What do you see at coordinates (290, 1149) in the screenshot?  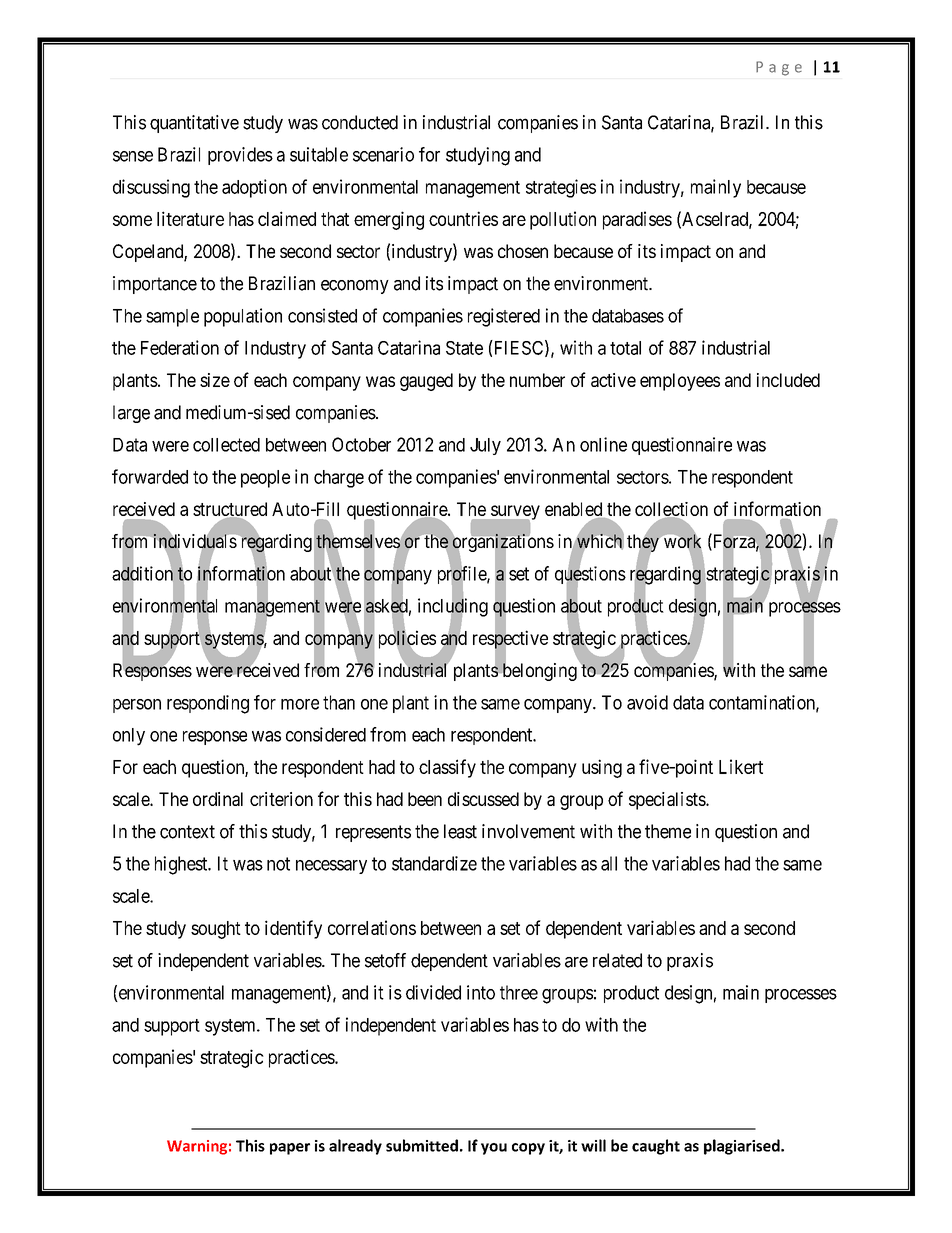 I see `paper` at bounding box center [290, 1149].
